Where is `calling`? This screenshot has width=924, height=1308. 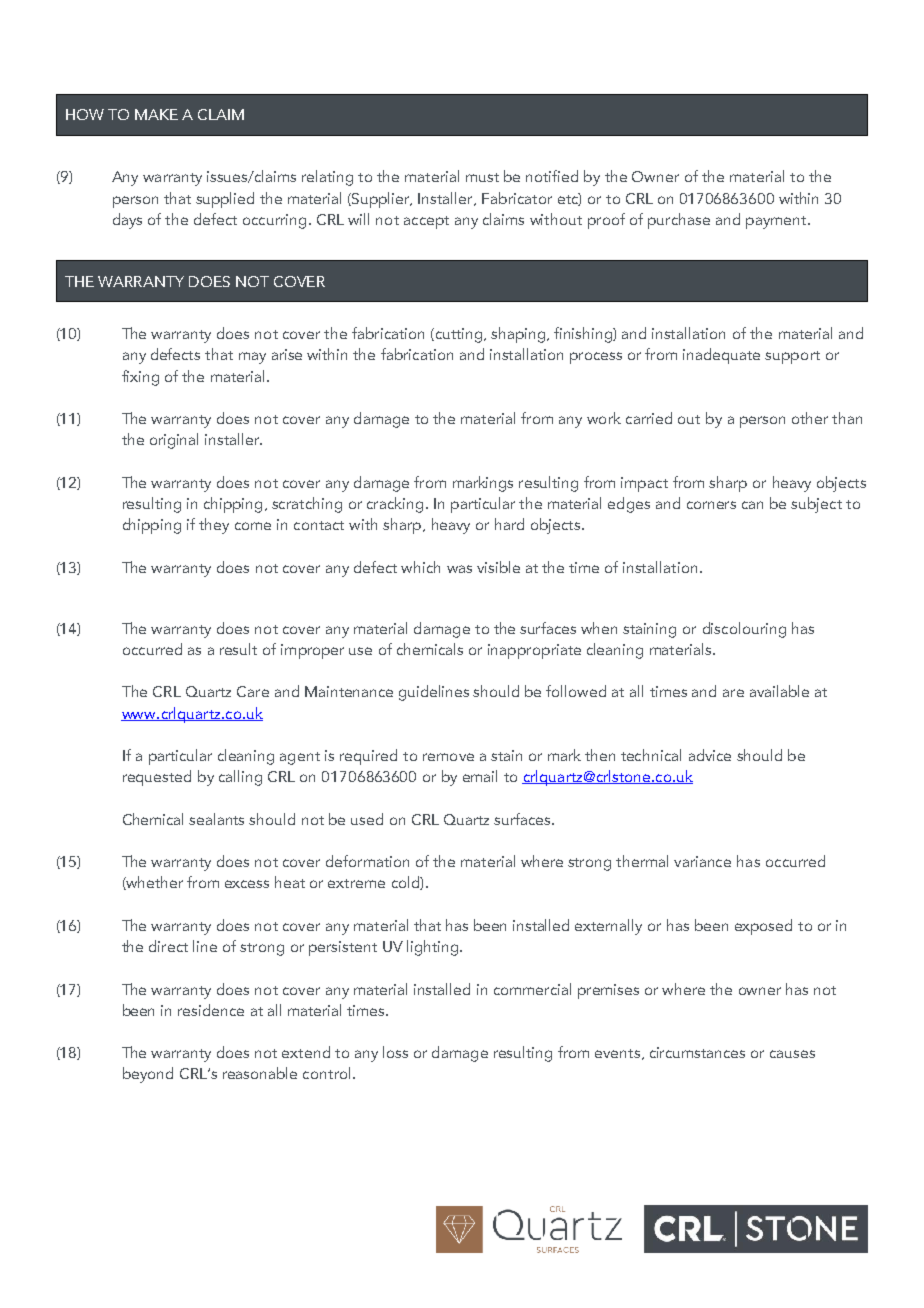
calling is located at coordinates (240, 778).
